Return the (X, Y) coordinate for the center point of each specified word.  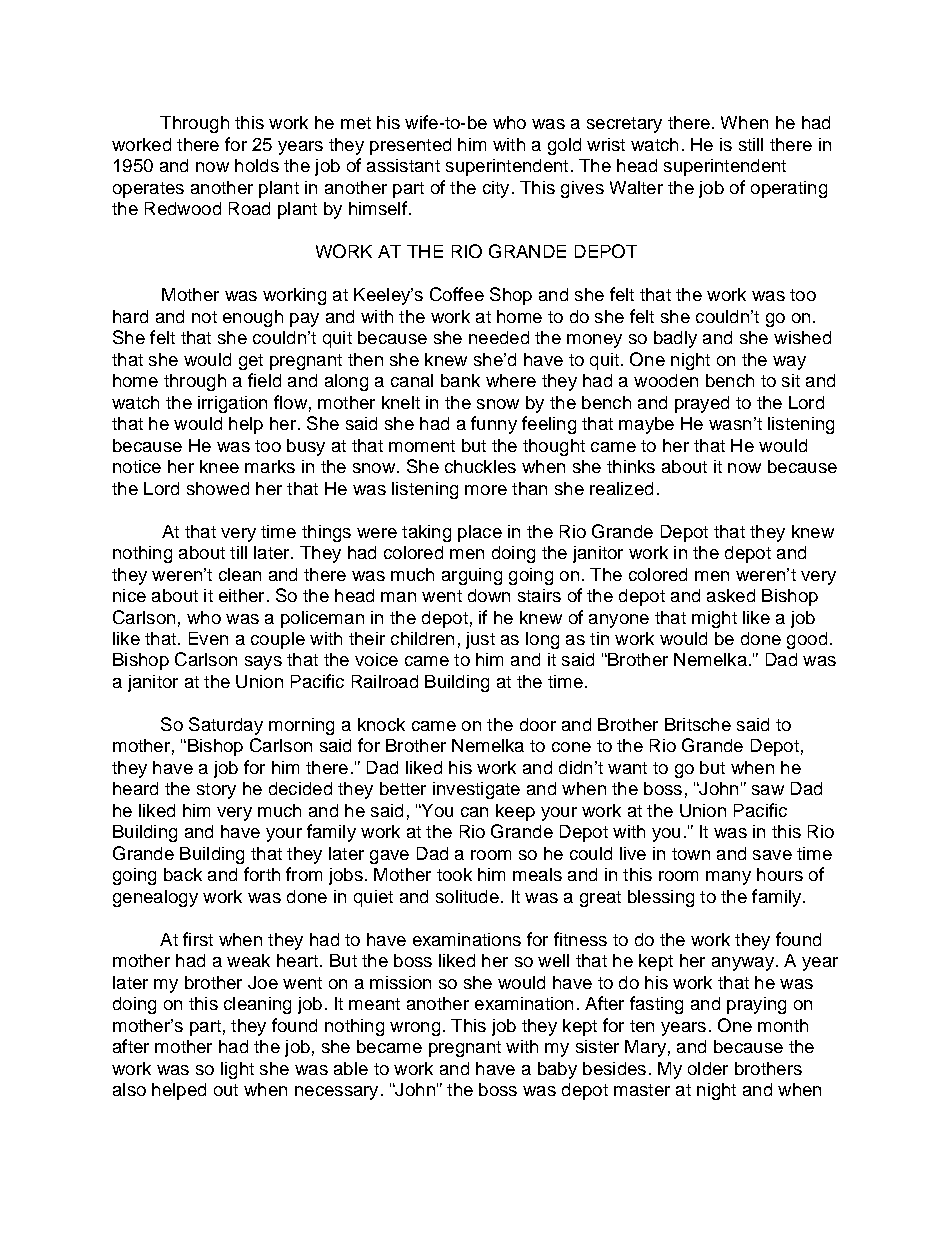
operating (789, 189)
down (489, 595)
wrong (415, 1029)
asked (731, 595)
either (241, 595)
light (237, 1070)
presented (410, 146)
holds (257, 165)
